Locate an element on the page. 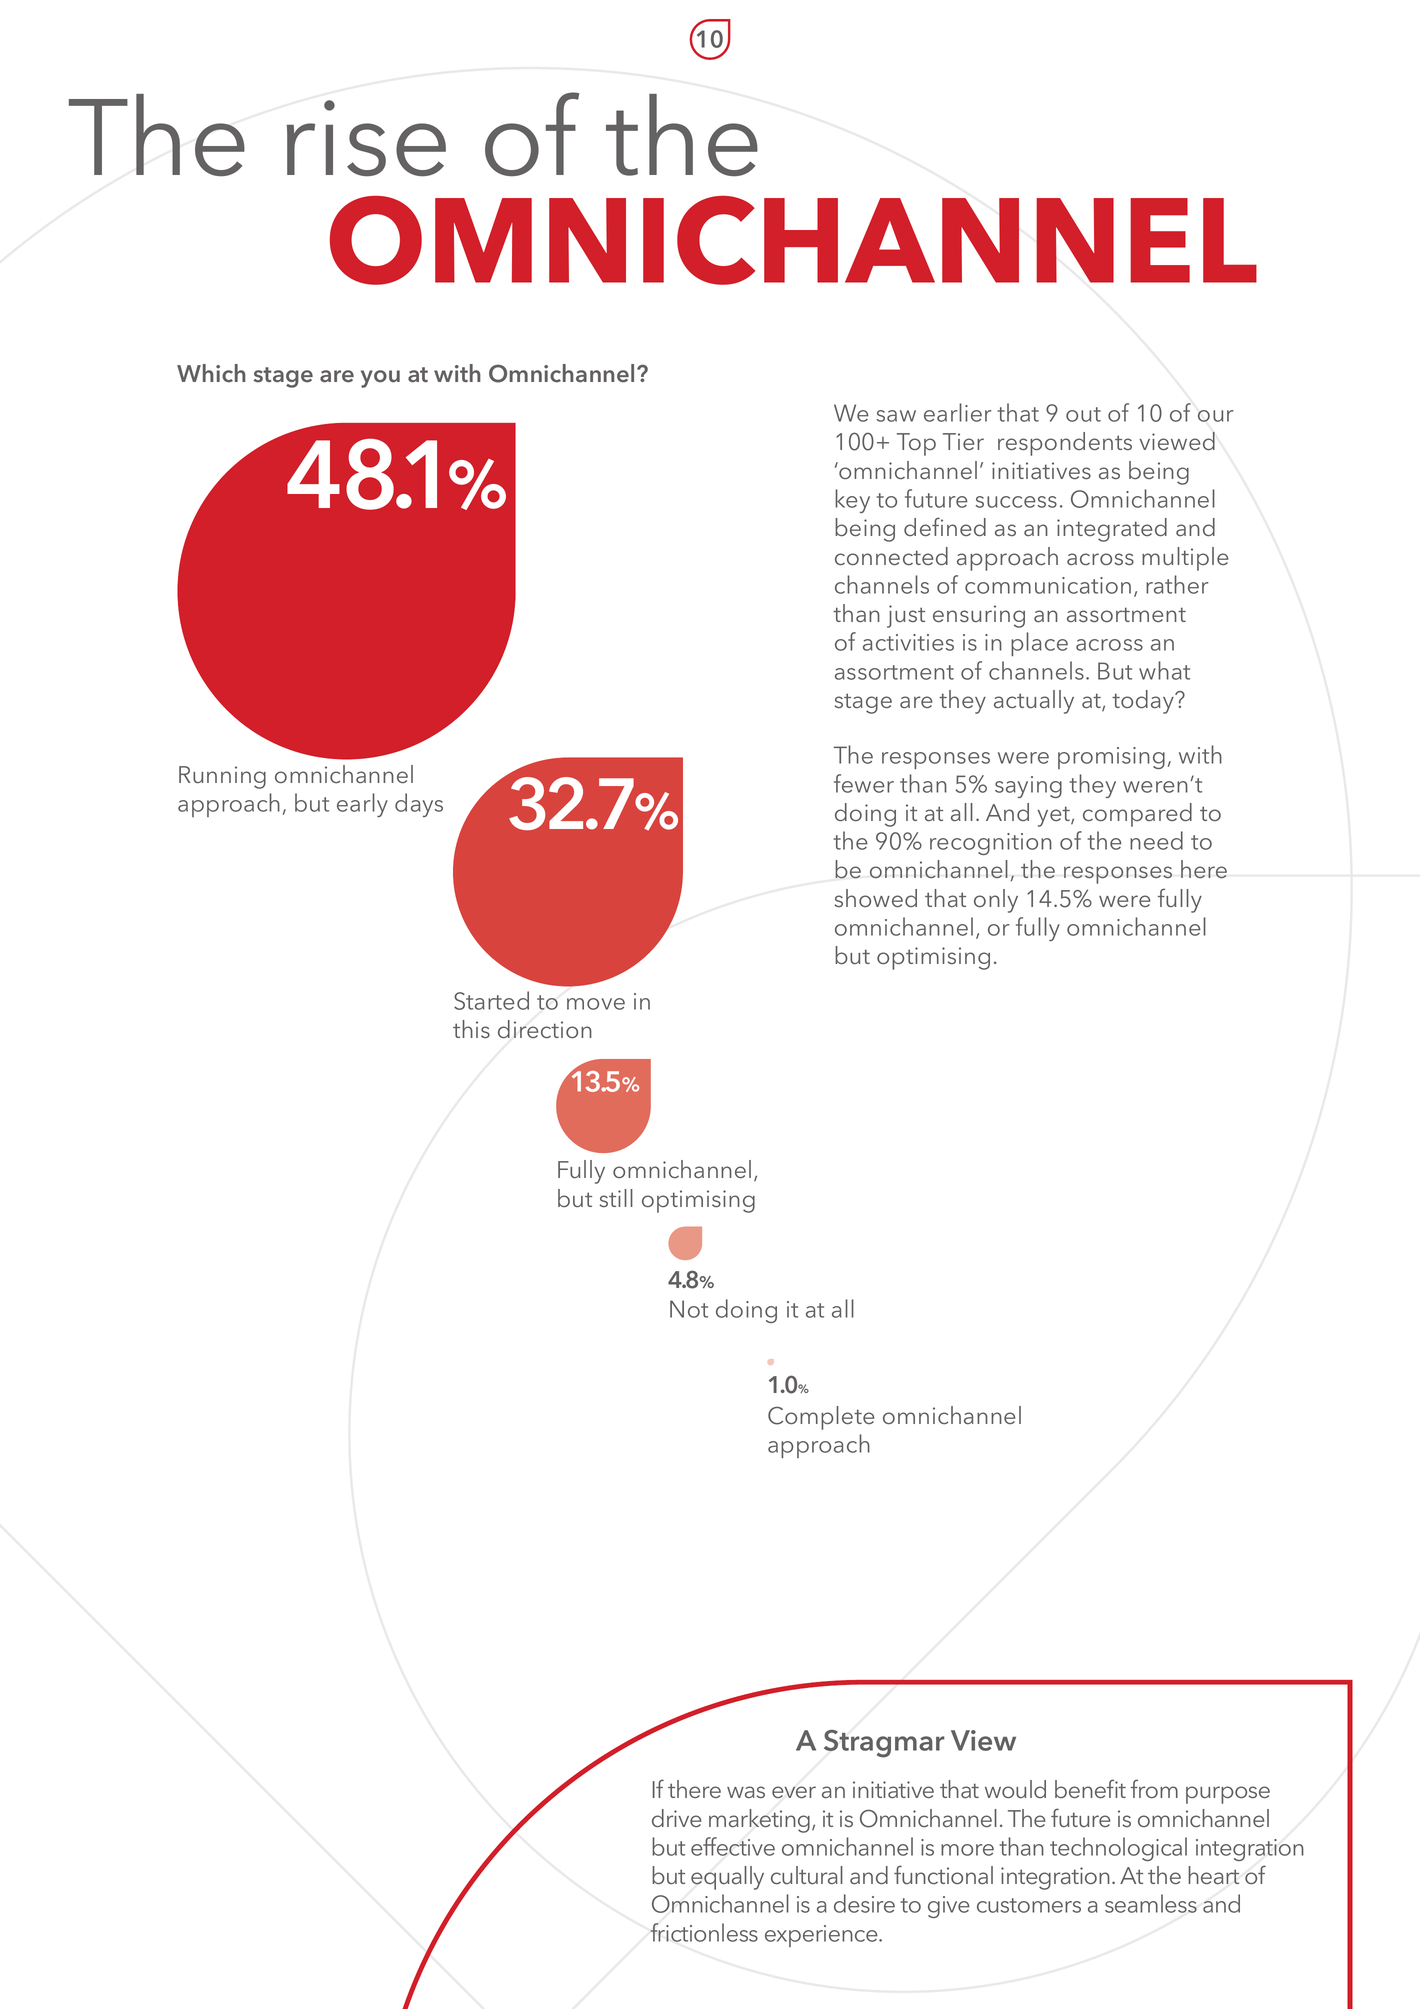 This document has height=2009, width=1420. saw is located at coordinates (896, 416).
